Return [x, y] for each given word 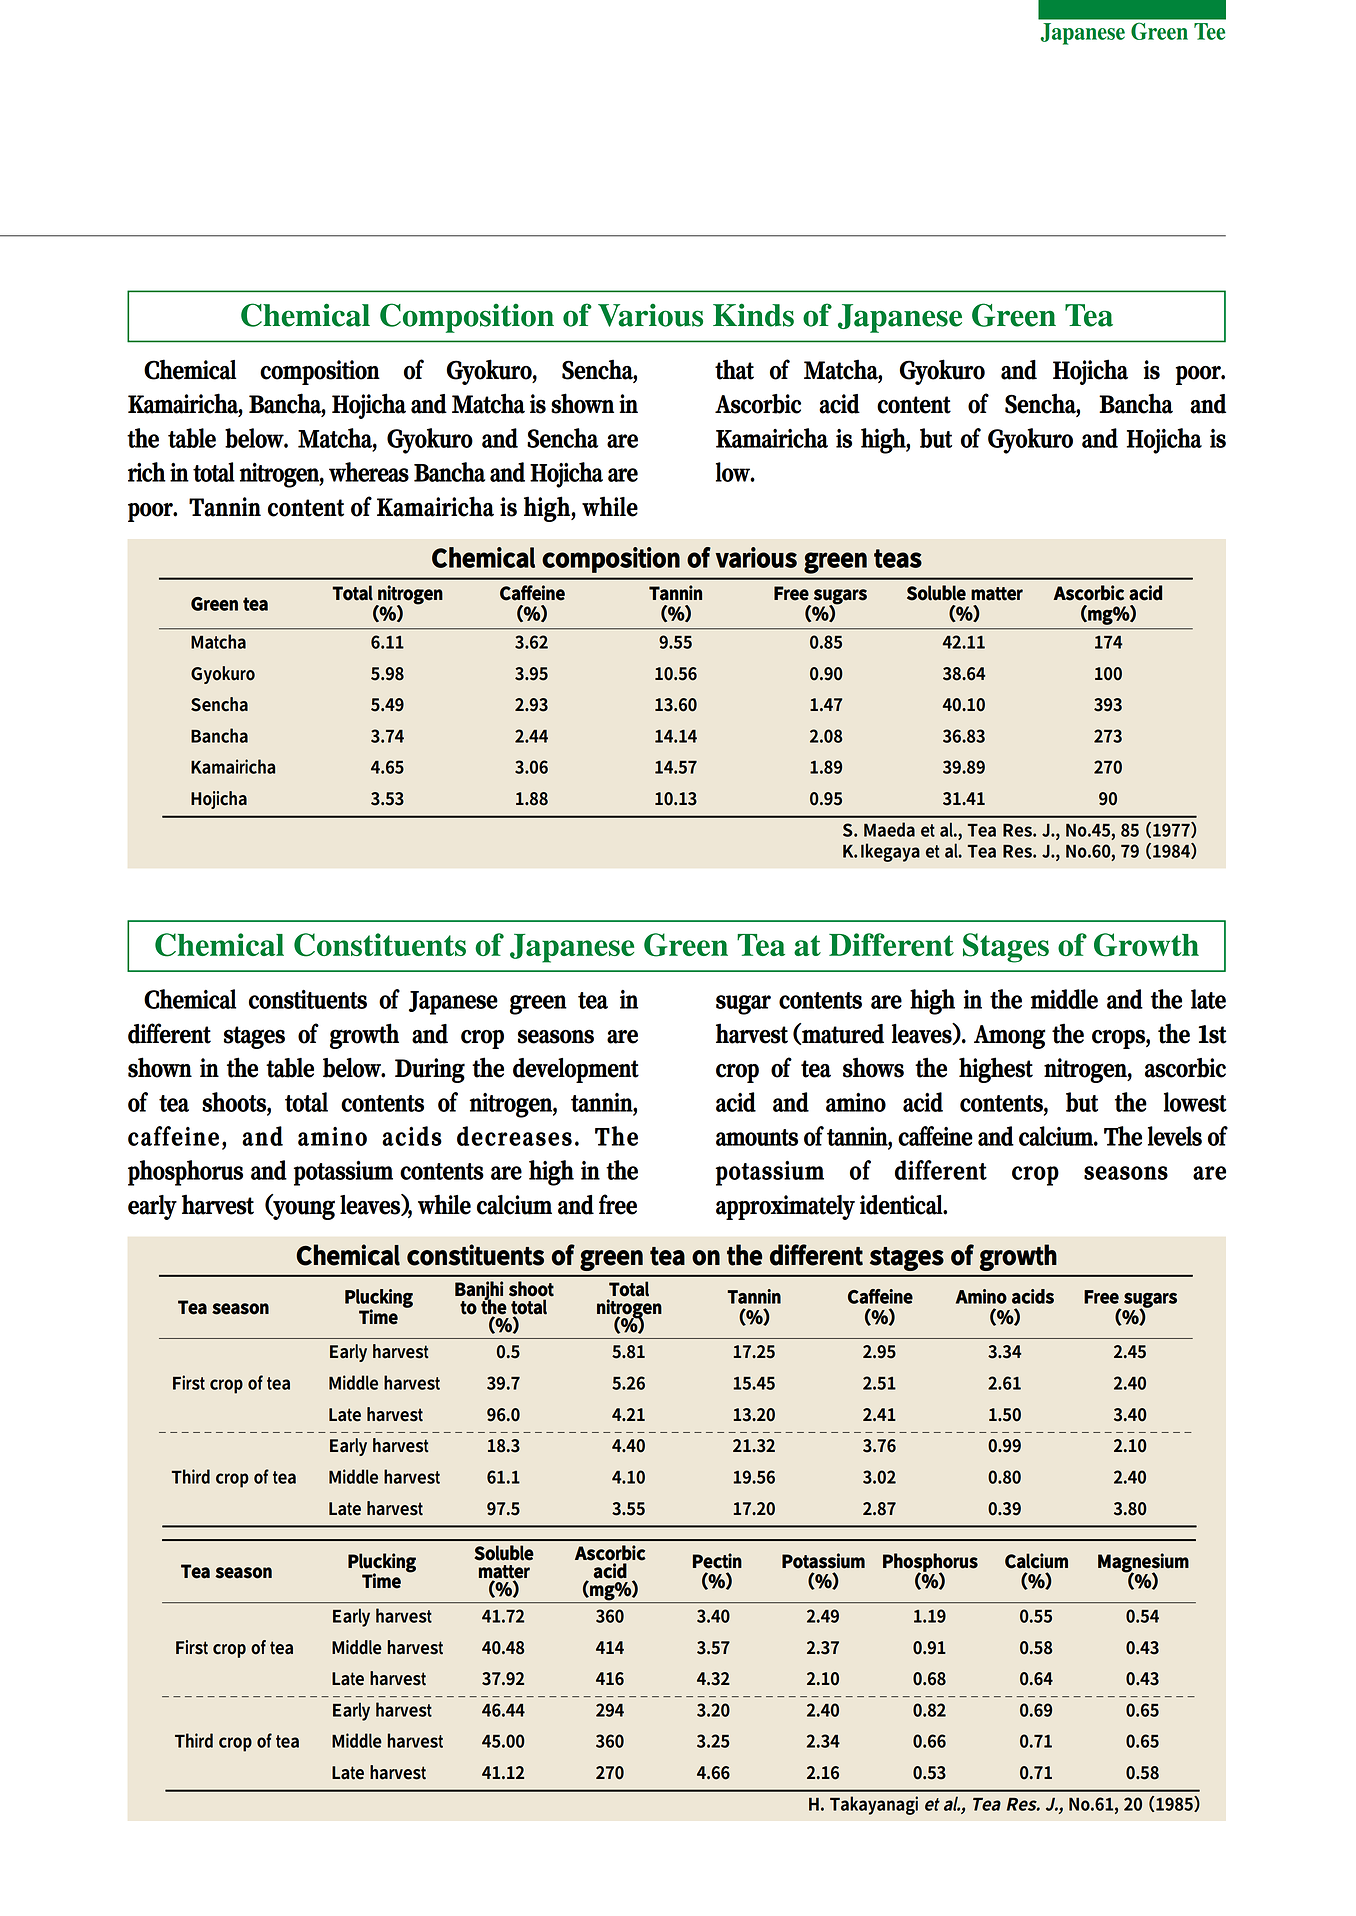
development [576, 1070]
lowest [1195, 1102]
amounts [757, 1137]
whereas [369, 472]
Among [1009, 1037]
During [430, 1070]
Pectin [717, 1561]
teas [898, 558]
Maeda [889, 829]
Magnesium [1143, 1564]
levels [1175, 1136]
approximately [785, 1207]
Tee [1209, 31]
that [734, 369]
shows [873, 1067]
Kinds [753, 315]
